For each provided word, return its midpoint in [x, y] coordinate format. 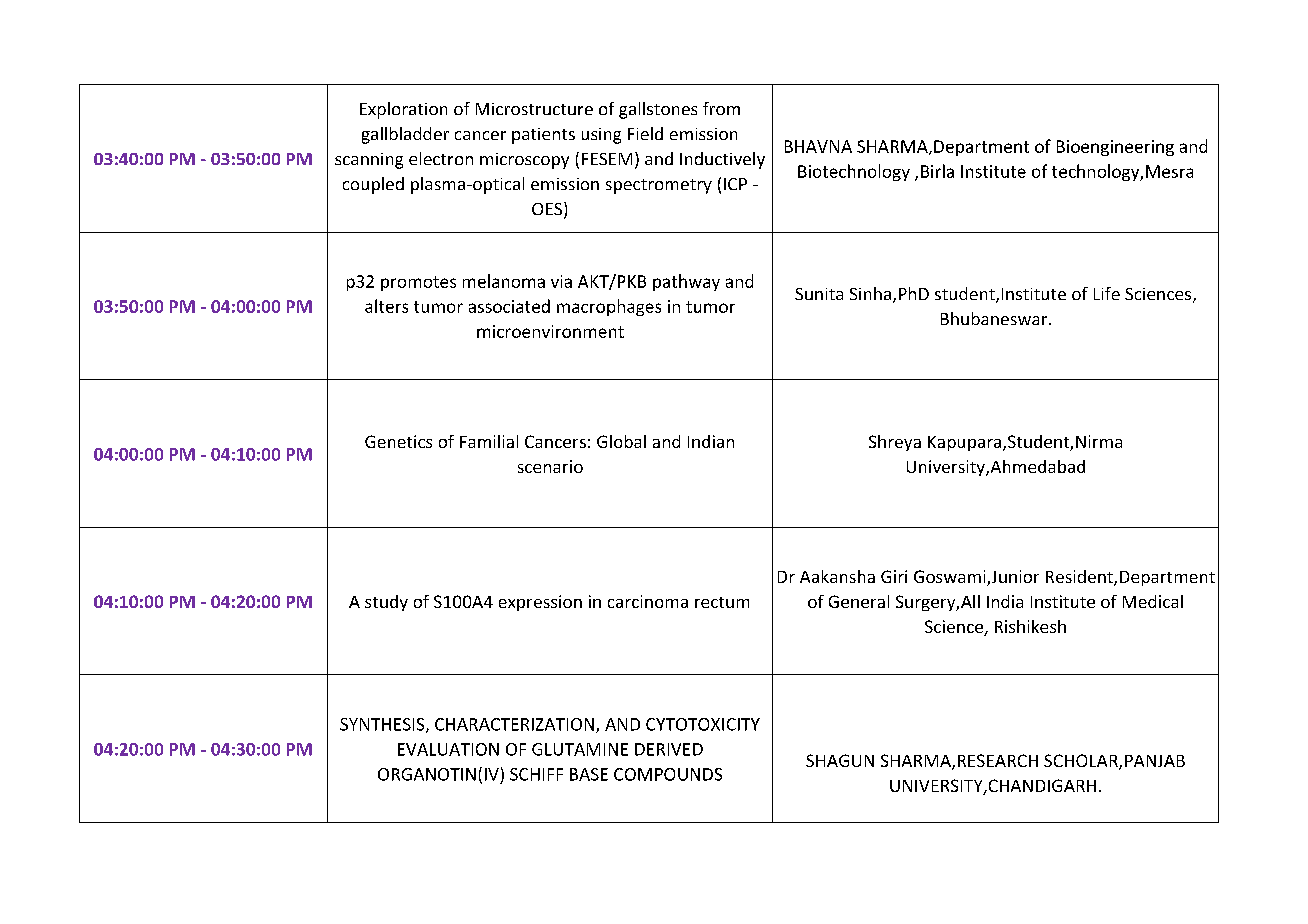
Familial [489, 441]
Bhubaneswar [995, 318]
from [721, 108]
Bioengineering [1115, 148]
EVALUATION [448, 749]
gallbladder [405, 135]
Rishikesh [1030, 626]
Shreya [895, 443]
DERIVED [669, 749]
